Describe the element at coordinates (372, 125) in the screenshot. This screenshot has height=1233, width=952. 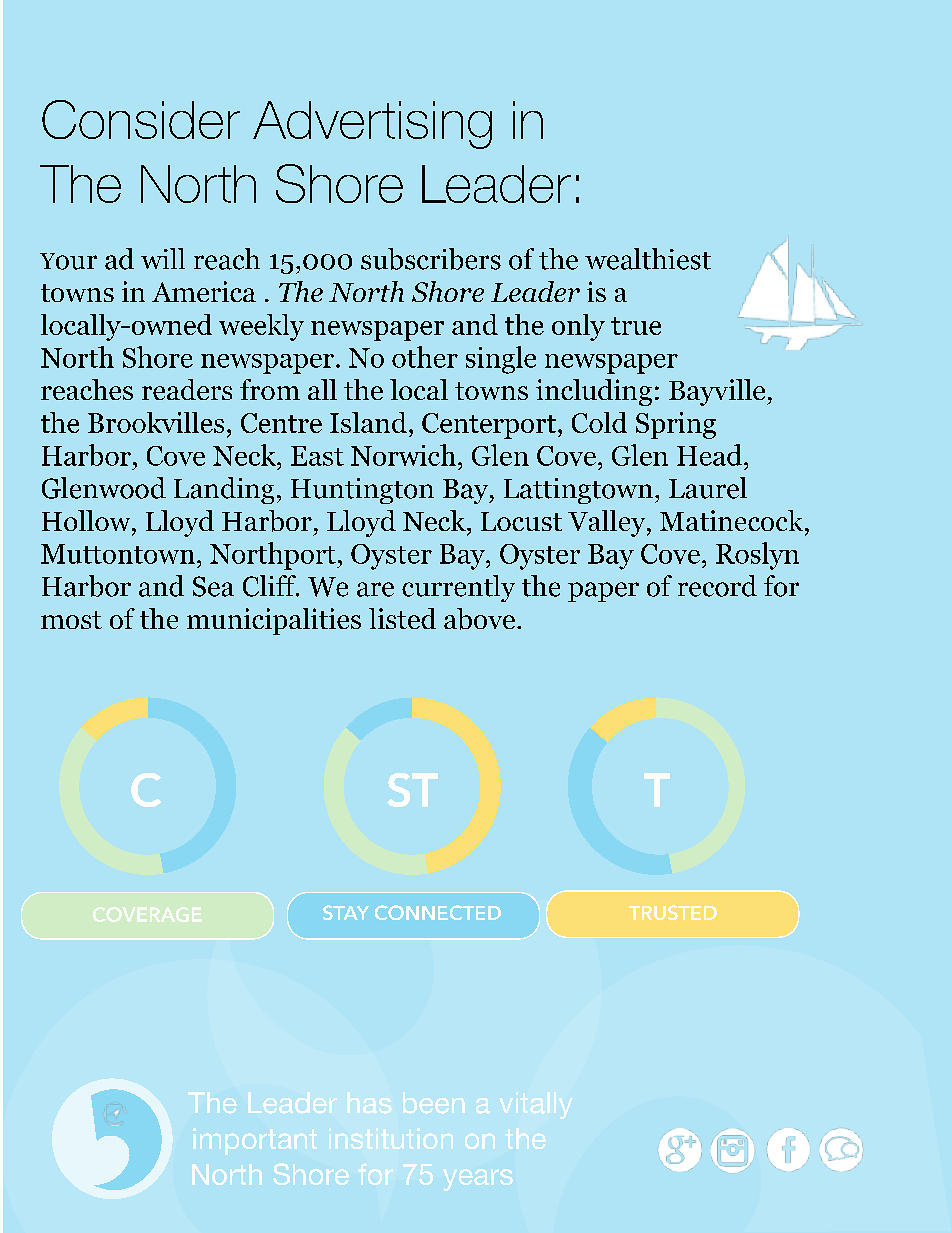
I see `Advertising` at that location.
